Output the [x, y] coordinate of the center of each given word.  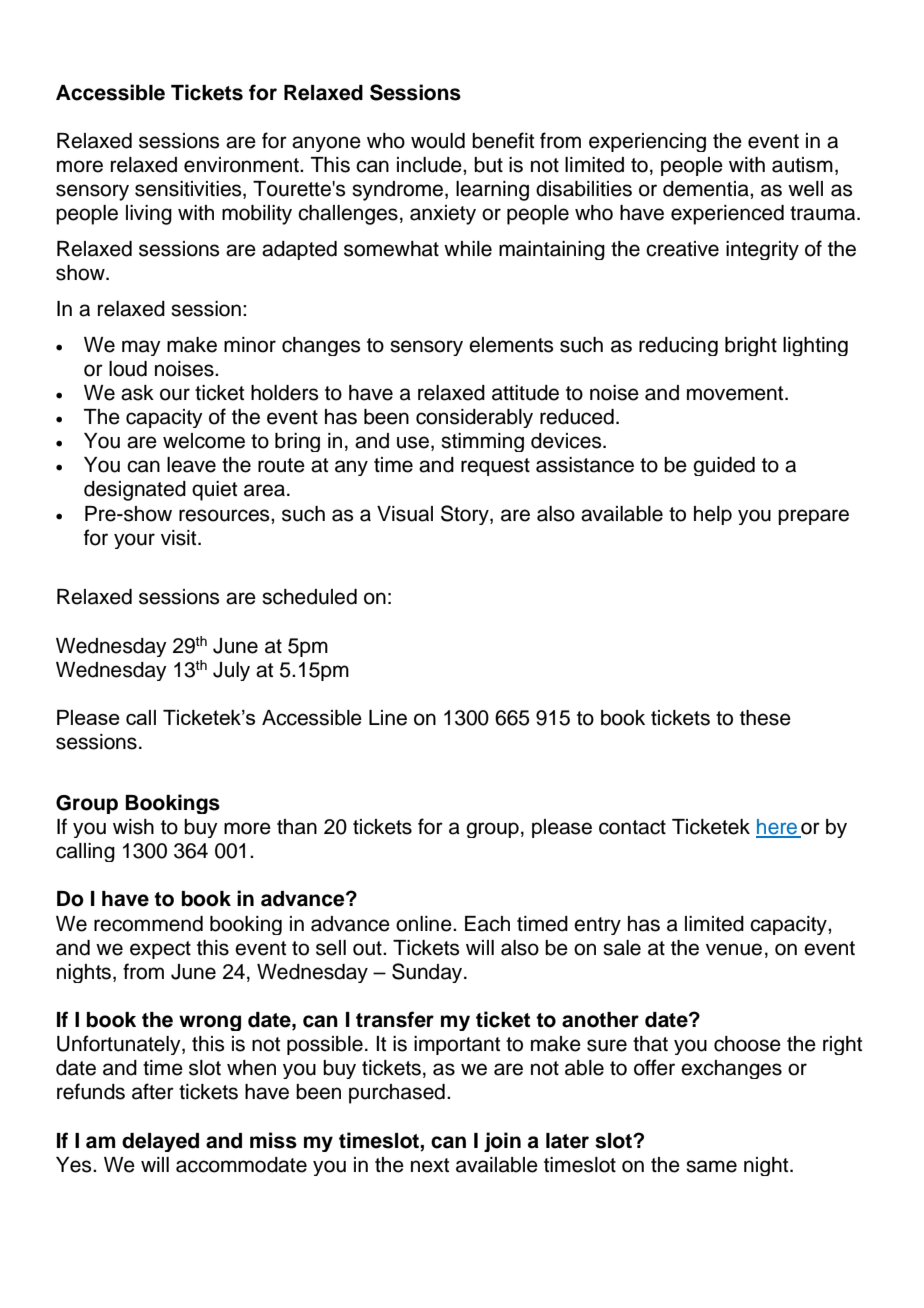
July [231, 671]
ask [137, 393]
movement [736, 393]
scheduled [309, 597]
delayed [160, 1142]
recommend [148, 924]
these [765, 718]
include [430, 165]
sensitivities [189, 190]
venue [734, 949]
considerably [474, 418]
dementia [707, 189]
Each [487, 924]
